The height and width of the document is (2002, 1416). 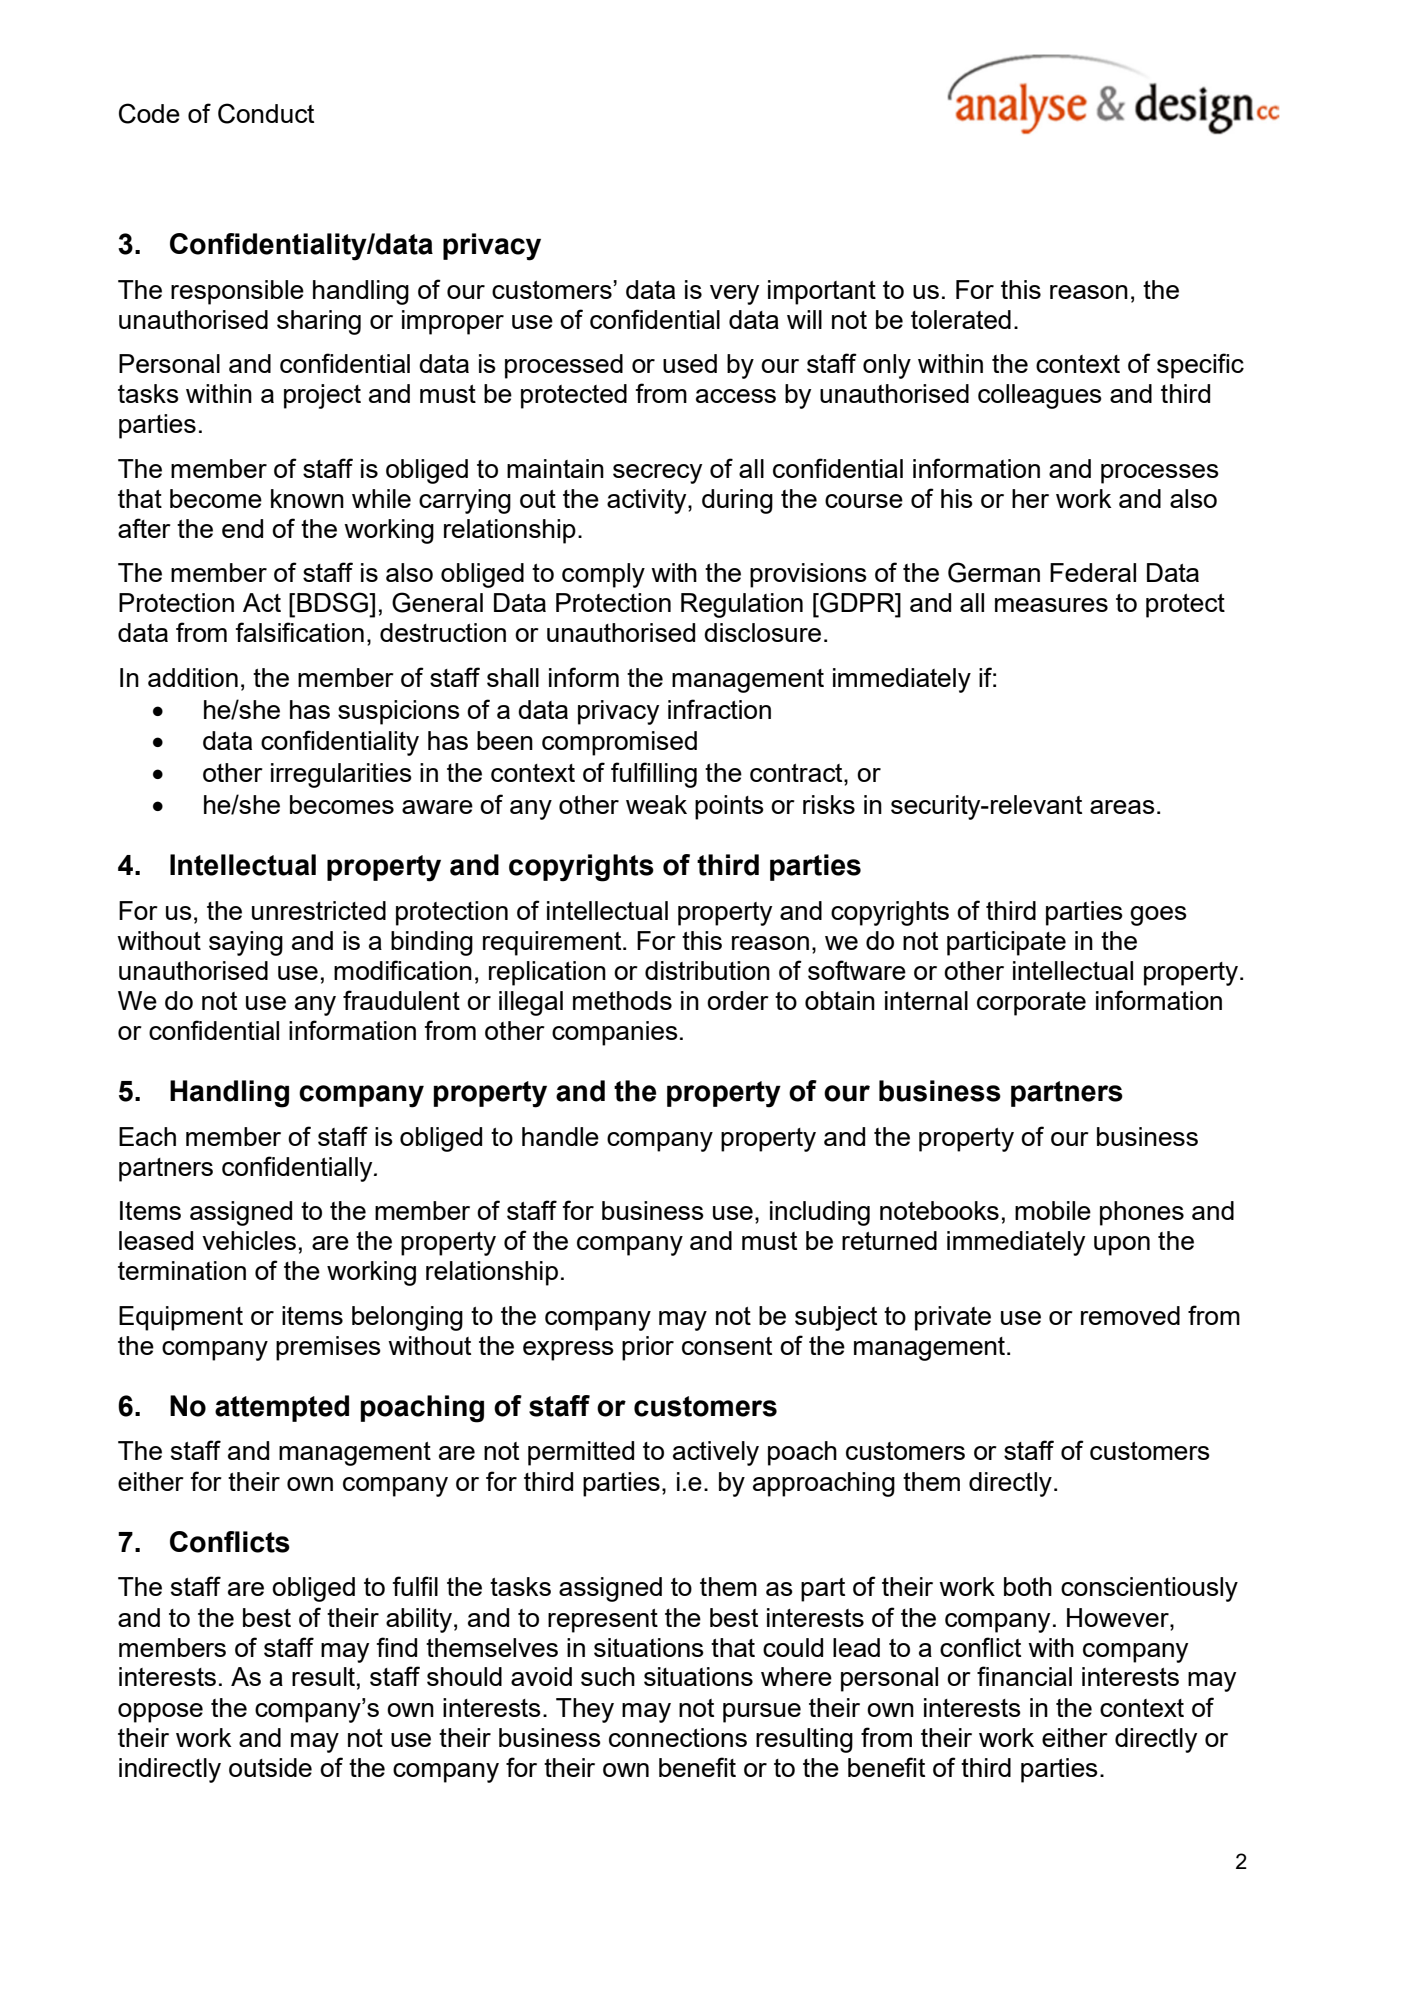 I want to click on companies, so click(x=615, y=1033).
